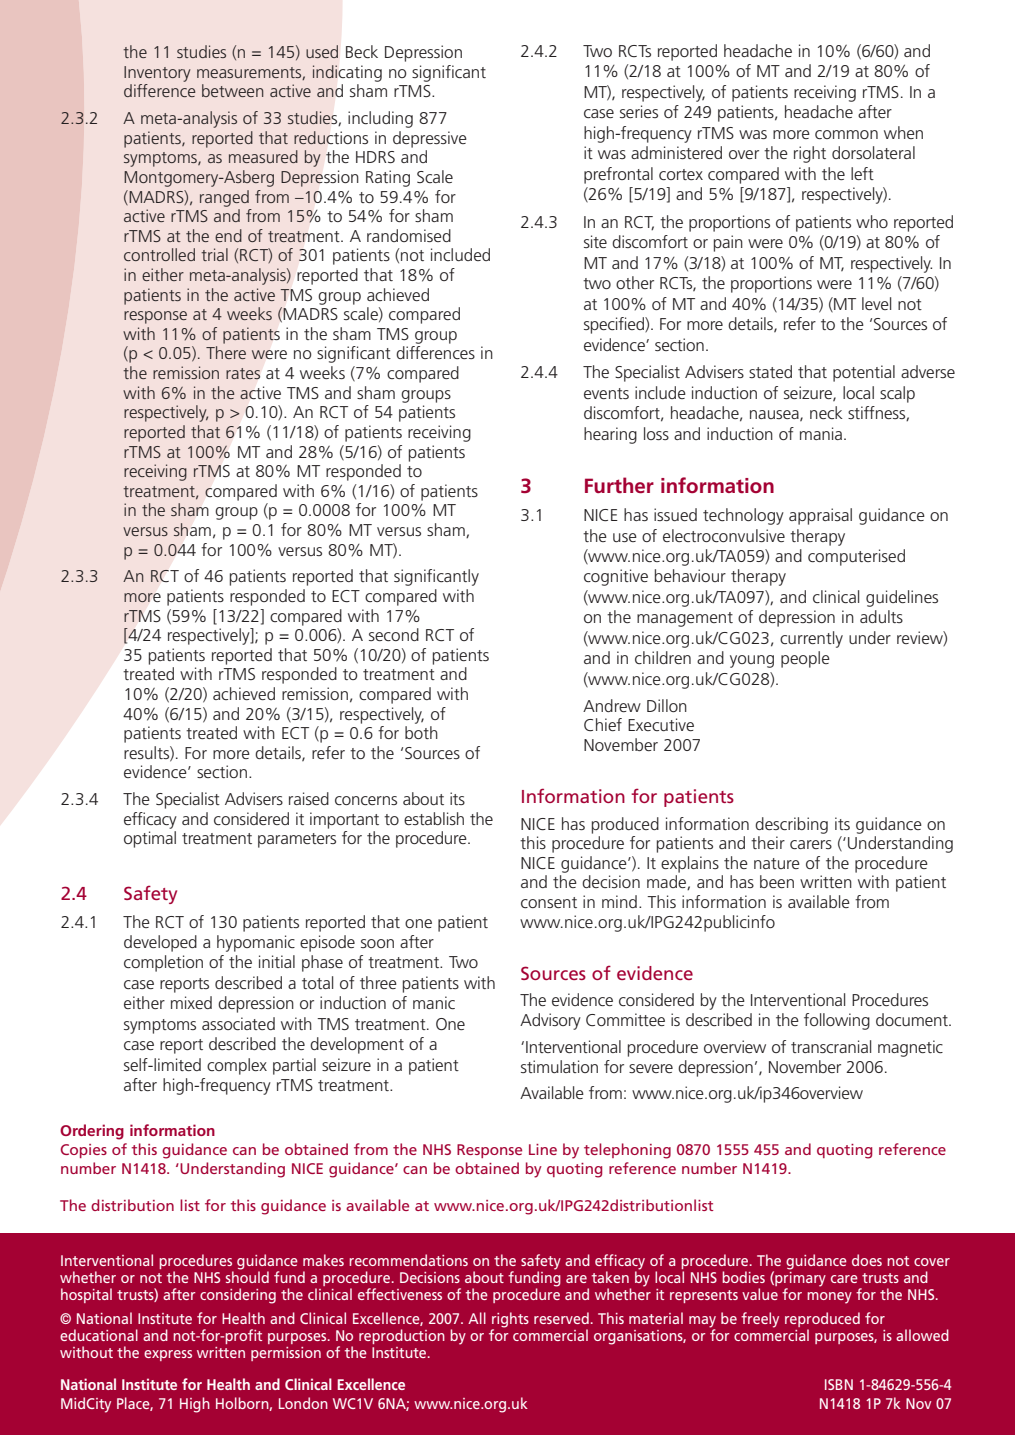  What do you see at coordinates (160, 943) in the image?
I see `developed` at bounding box center [160, 943].
